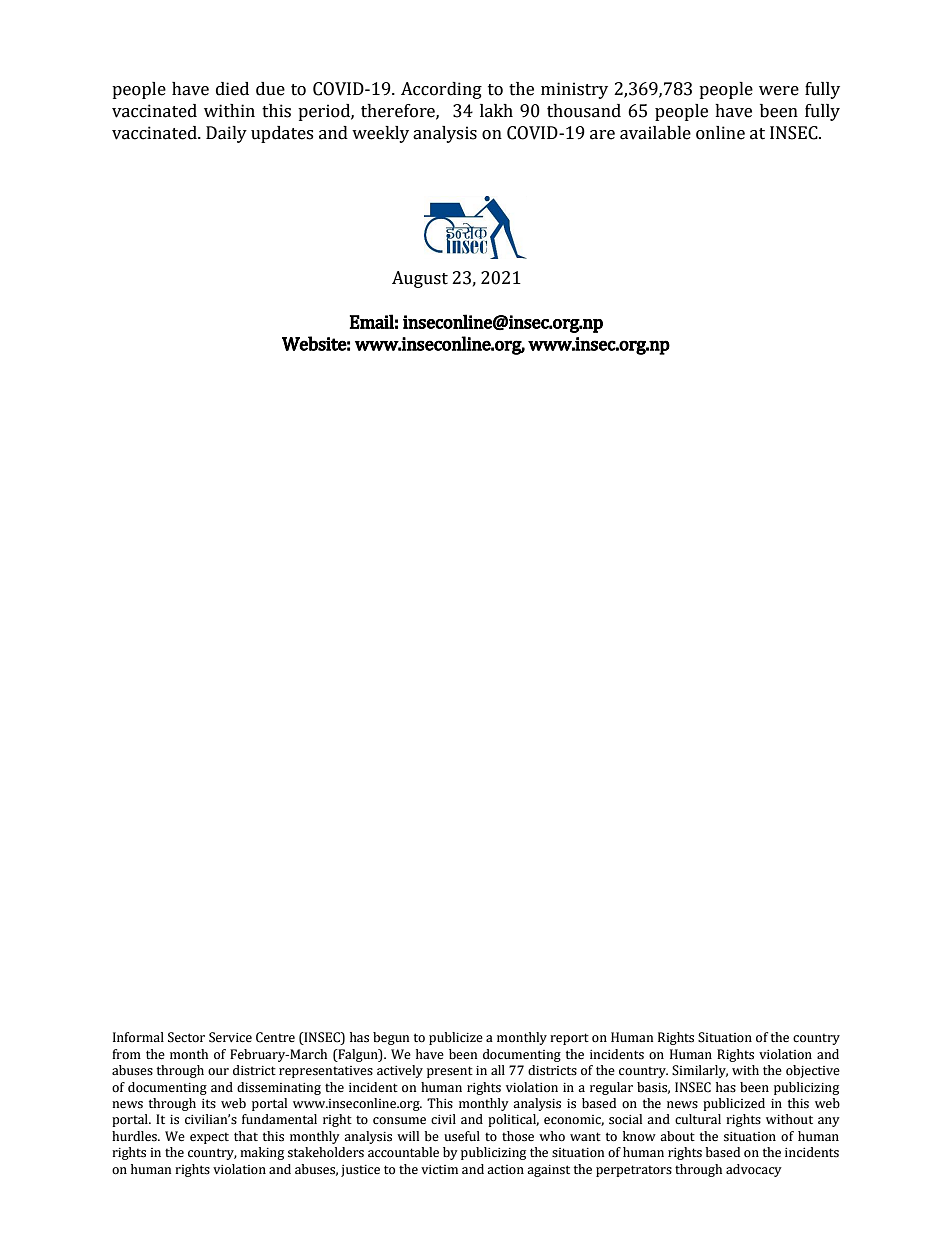 The height and width of the document is (1233, 952). I want to click on useful, so click(462, 1136).
